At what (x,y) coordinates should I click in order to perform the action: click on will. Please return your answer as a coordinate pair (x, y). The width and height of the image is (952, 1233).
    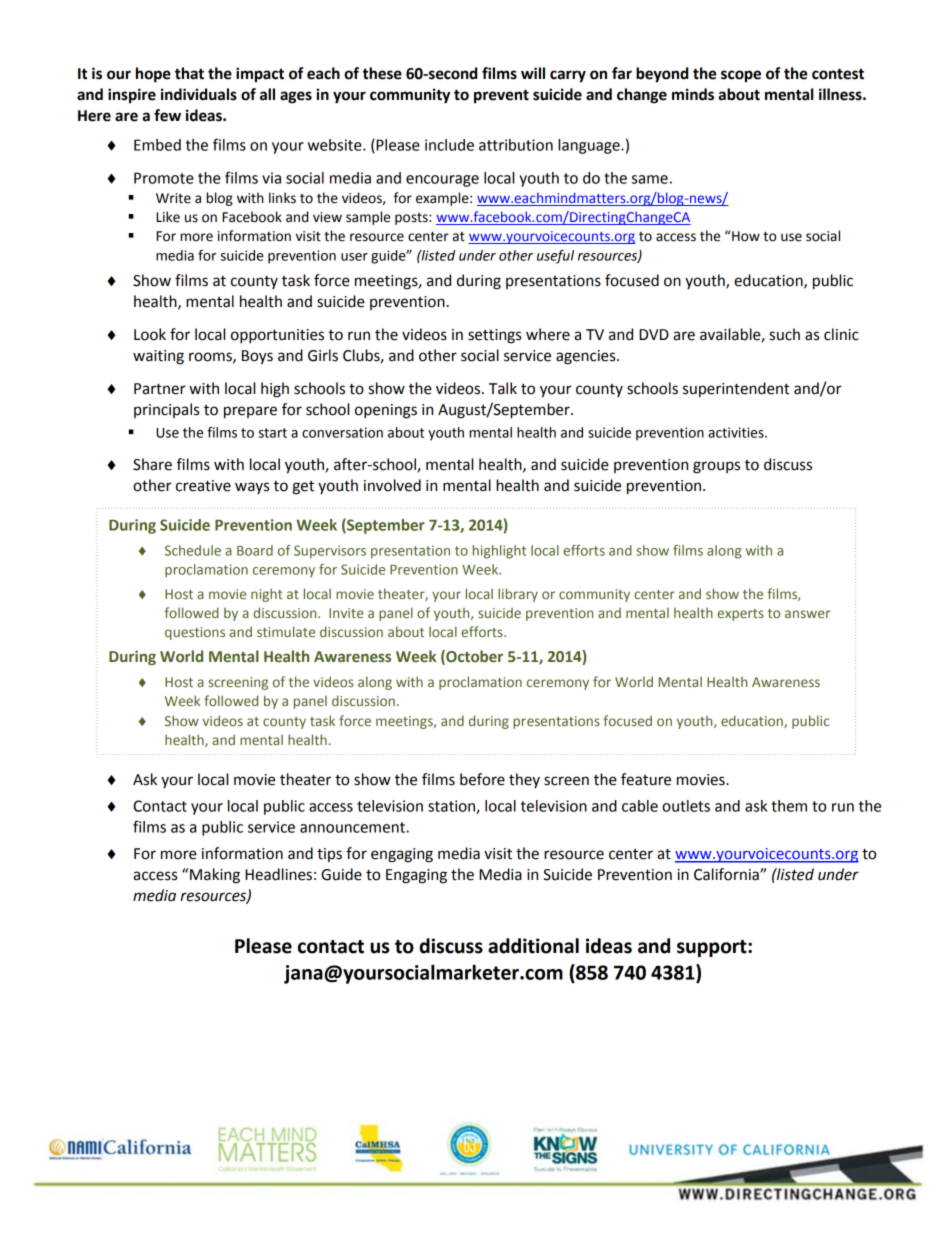
    Looking at the image, I should click on (533, 73).
